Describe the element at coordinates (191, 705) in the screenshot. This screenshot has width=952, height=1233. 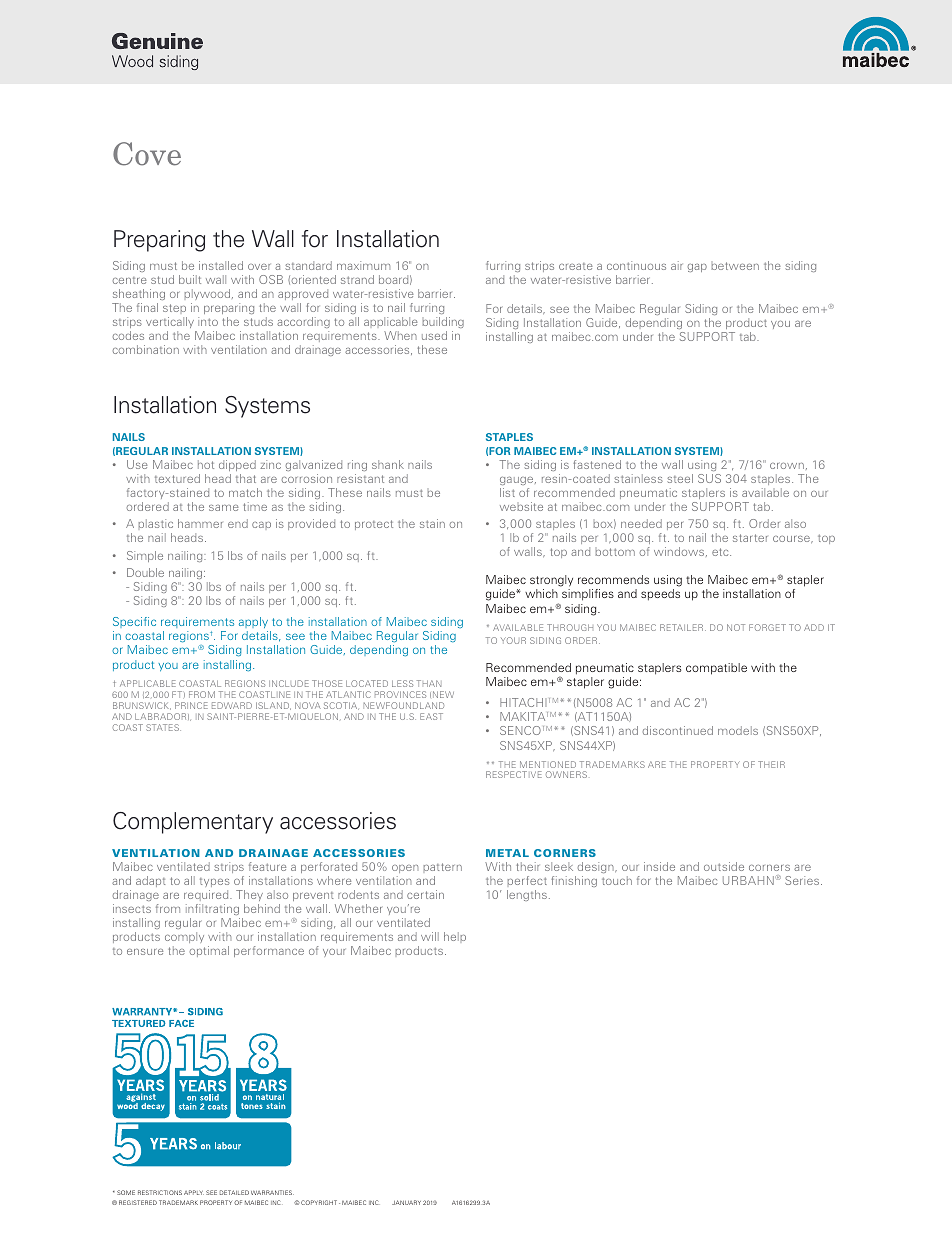
I see `PRINCE` at that location.
